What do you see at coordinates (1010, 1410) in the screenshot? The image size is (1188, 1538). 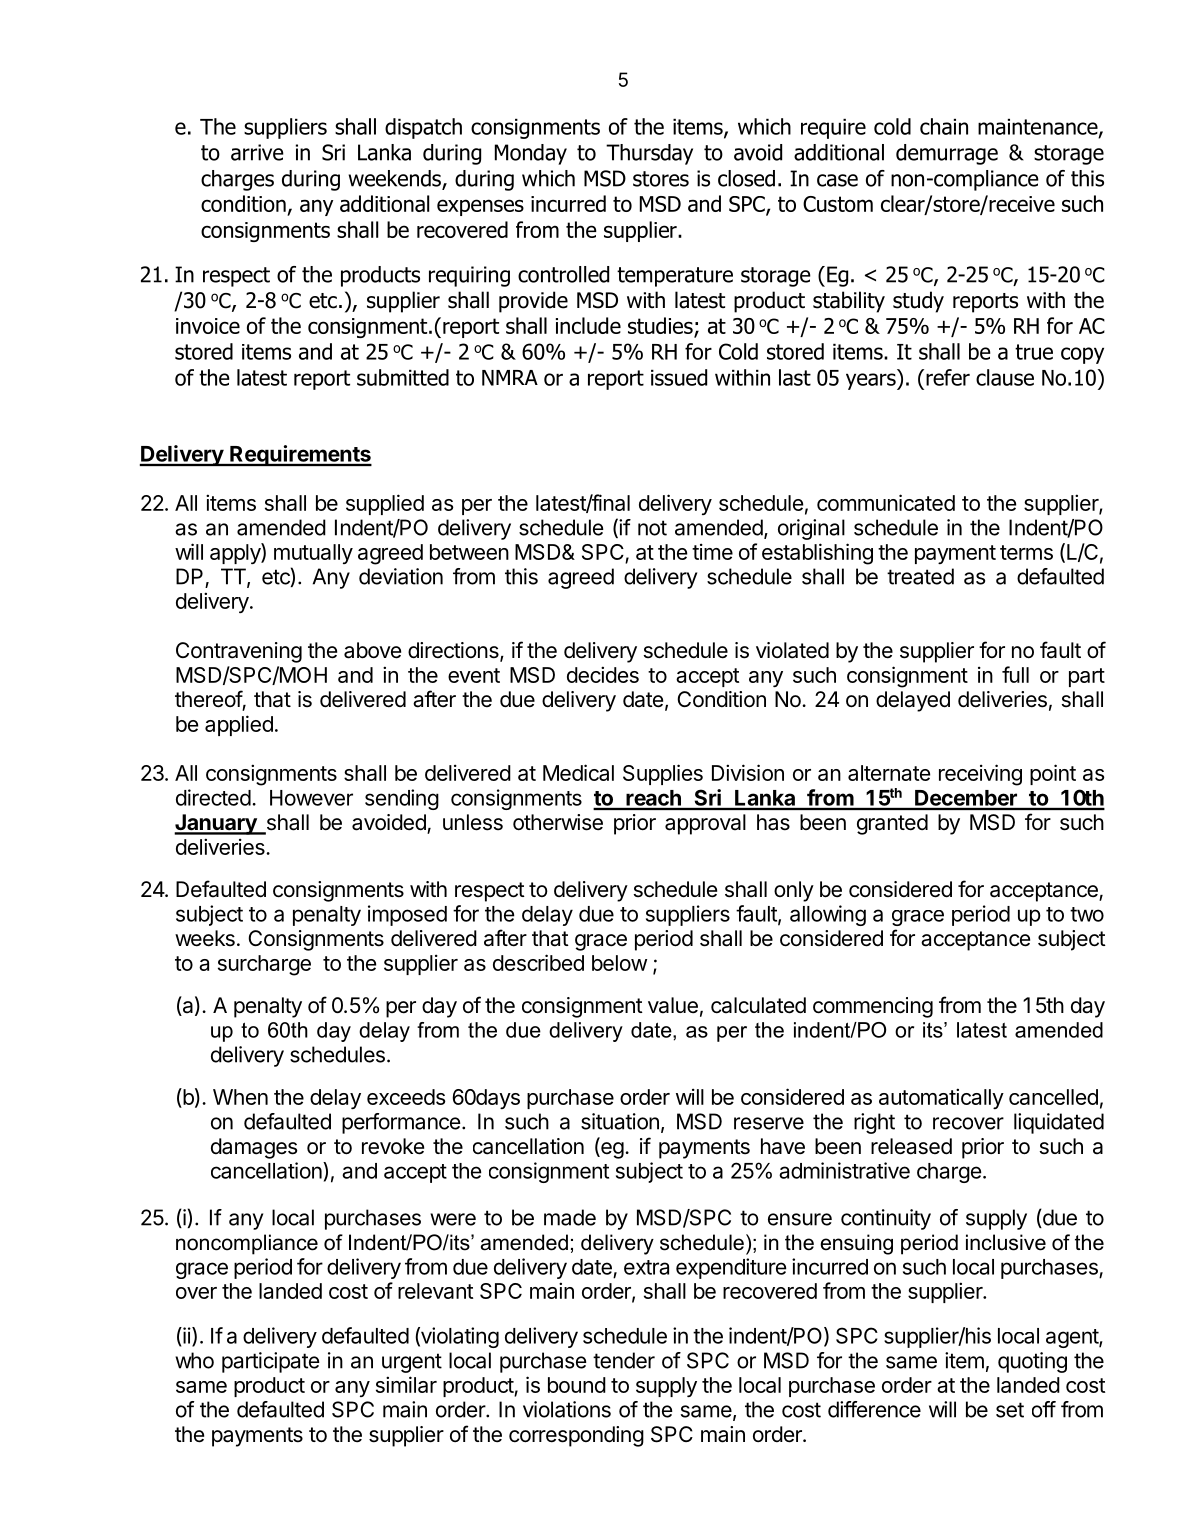 I see `set` at bounding box center [1010, 1410].
